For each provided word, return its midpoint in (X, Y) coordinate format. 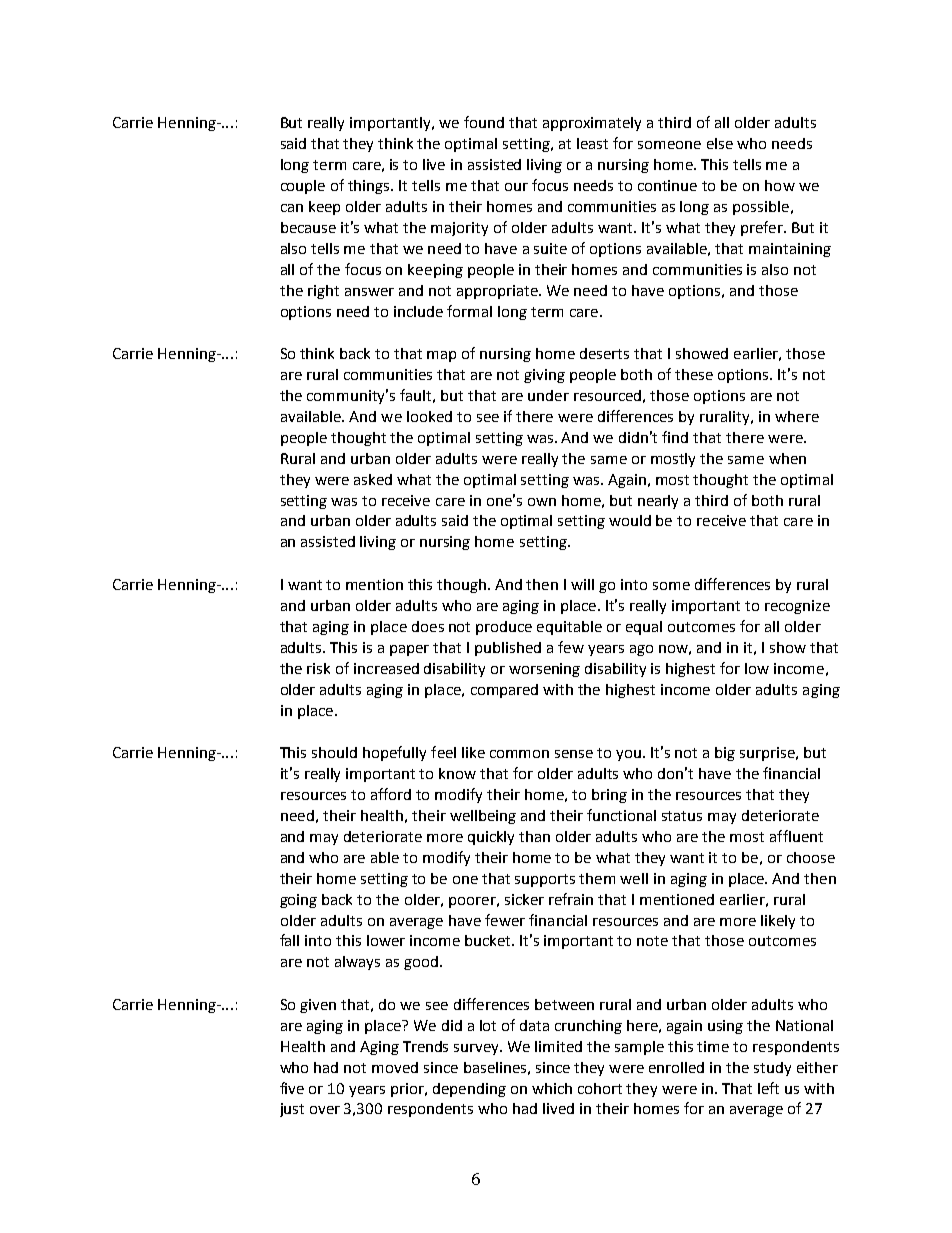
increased (386, 668)
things (370, 187)
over (325, 1110)
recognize (797, 607)
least (592, 143)
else (720, 143)
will (582, 584)
